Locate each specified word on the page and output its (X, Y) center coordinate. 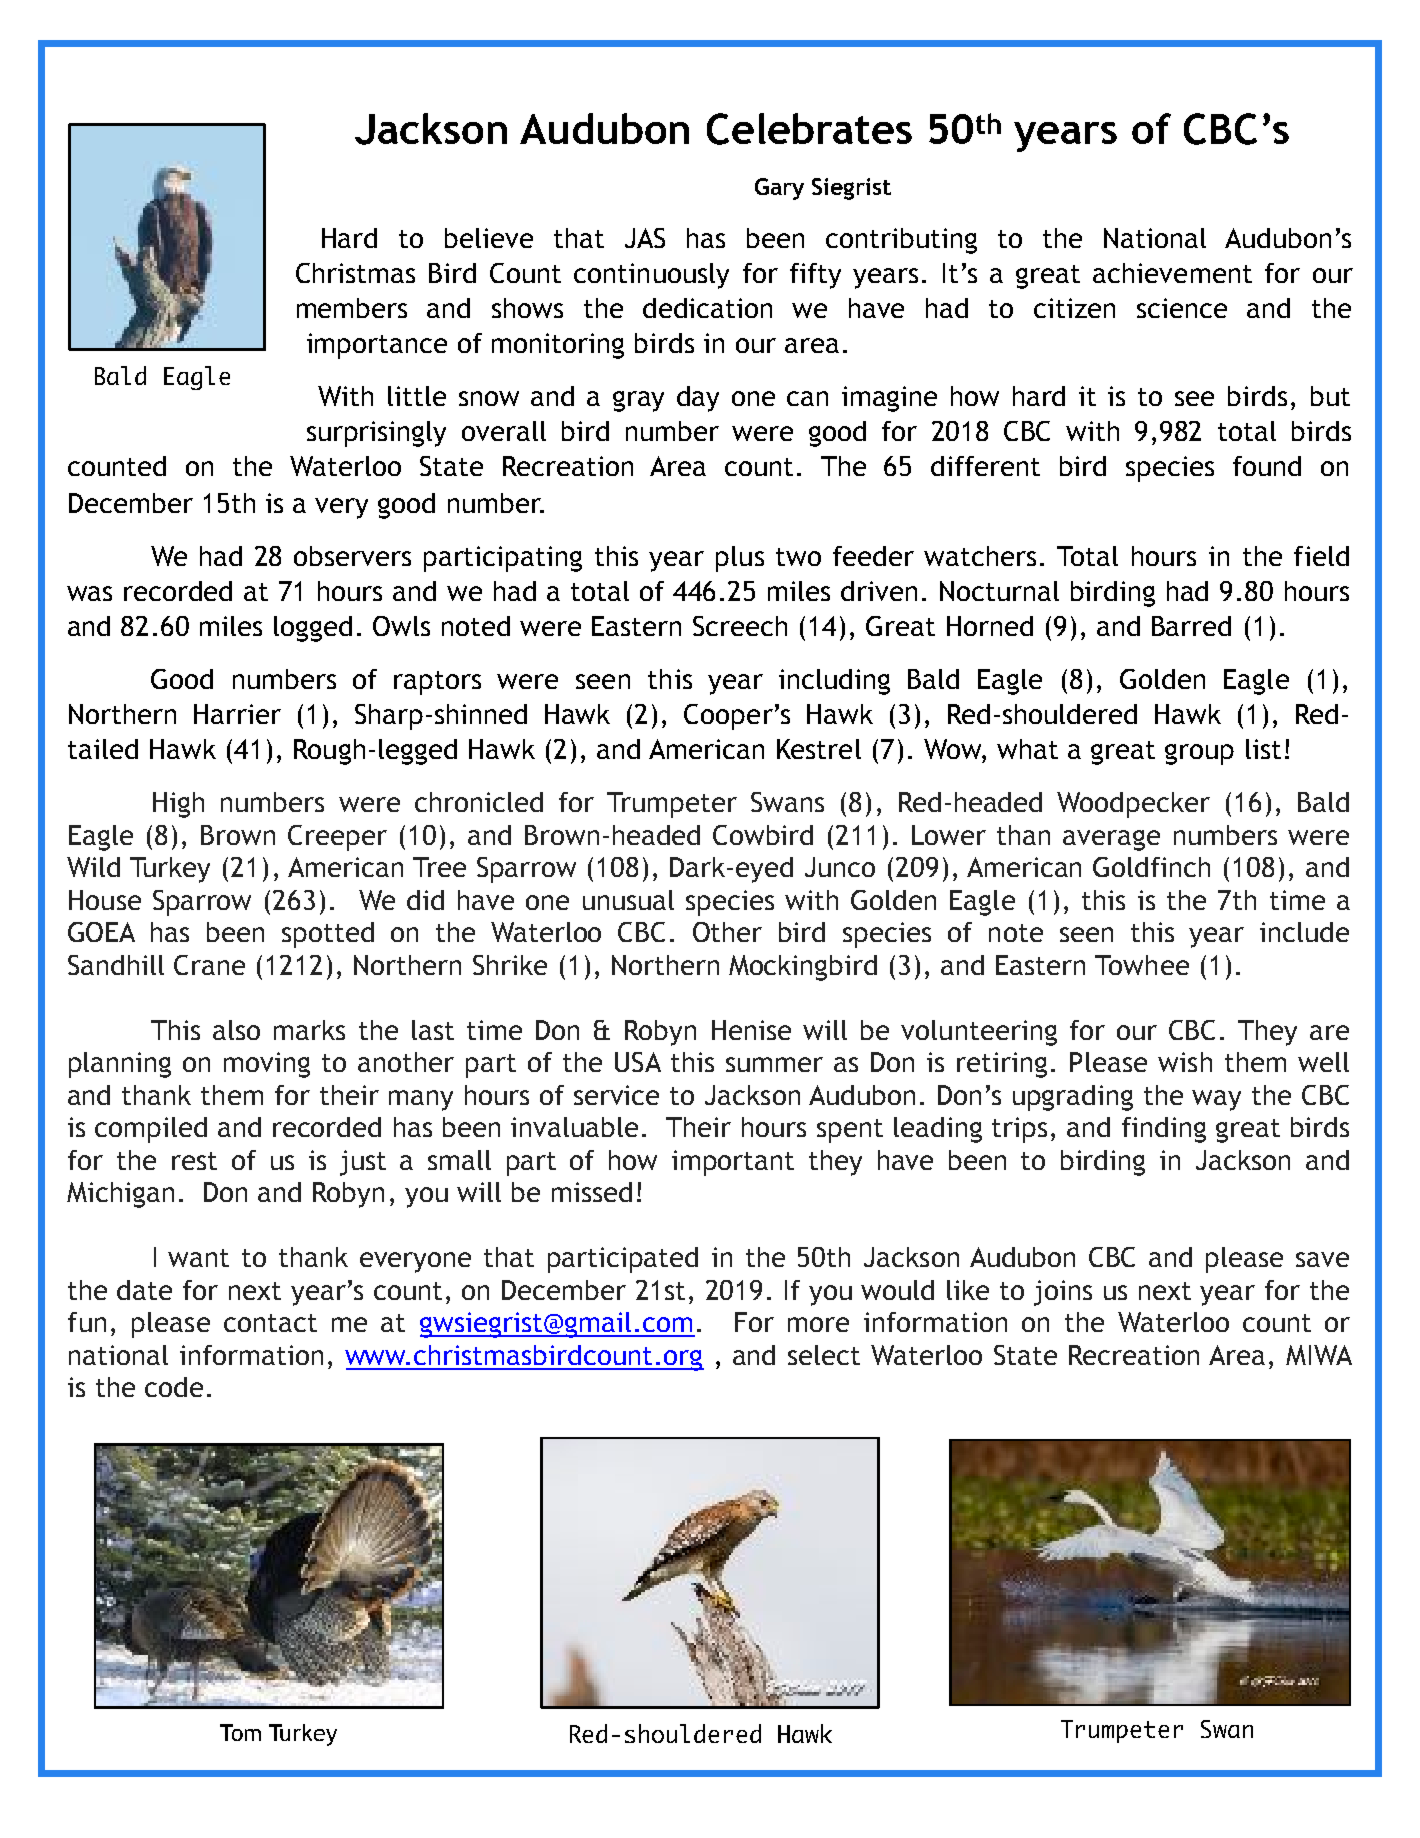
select (824, 1355)
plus (740, 559)
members (352, 308)
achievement (1172, 273)
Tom (240, 1732)
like (968, 1290)
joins (1063, 1293)
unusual (628, 900)
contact (270, 1323)
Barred (1191, 626)
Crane (209, 965)
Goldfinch (1151, 867)
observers (352, 556)
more (818, 1324)
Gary (779, 189)
